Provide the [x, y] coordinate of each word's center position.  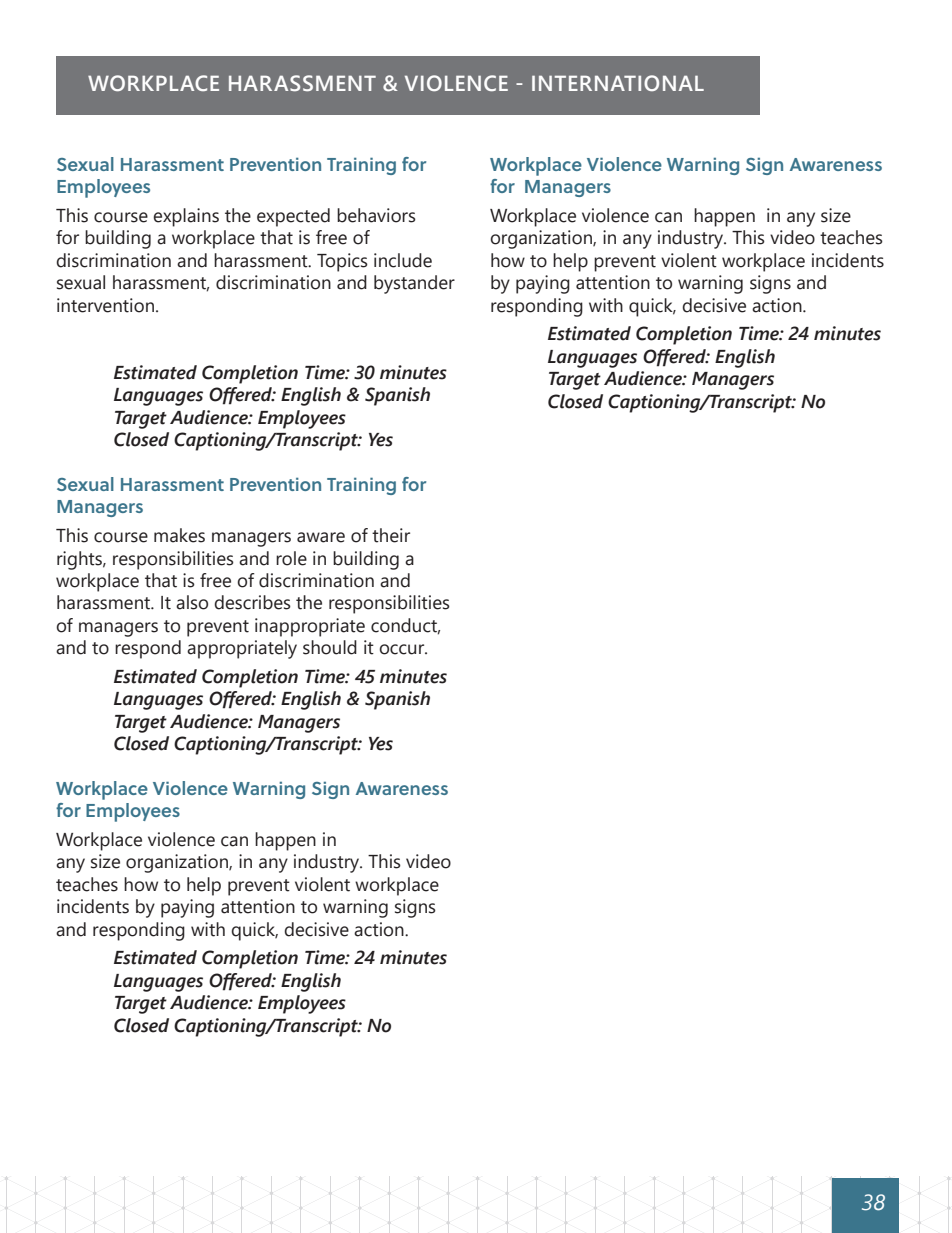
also [192, 602]
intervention [105, 305]
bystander [414, 284]
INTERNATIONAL [618, 83]
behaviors [376, 215]
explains [186, 217]
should [330, 647]
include [403, 260]
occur [403, 649]
